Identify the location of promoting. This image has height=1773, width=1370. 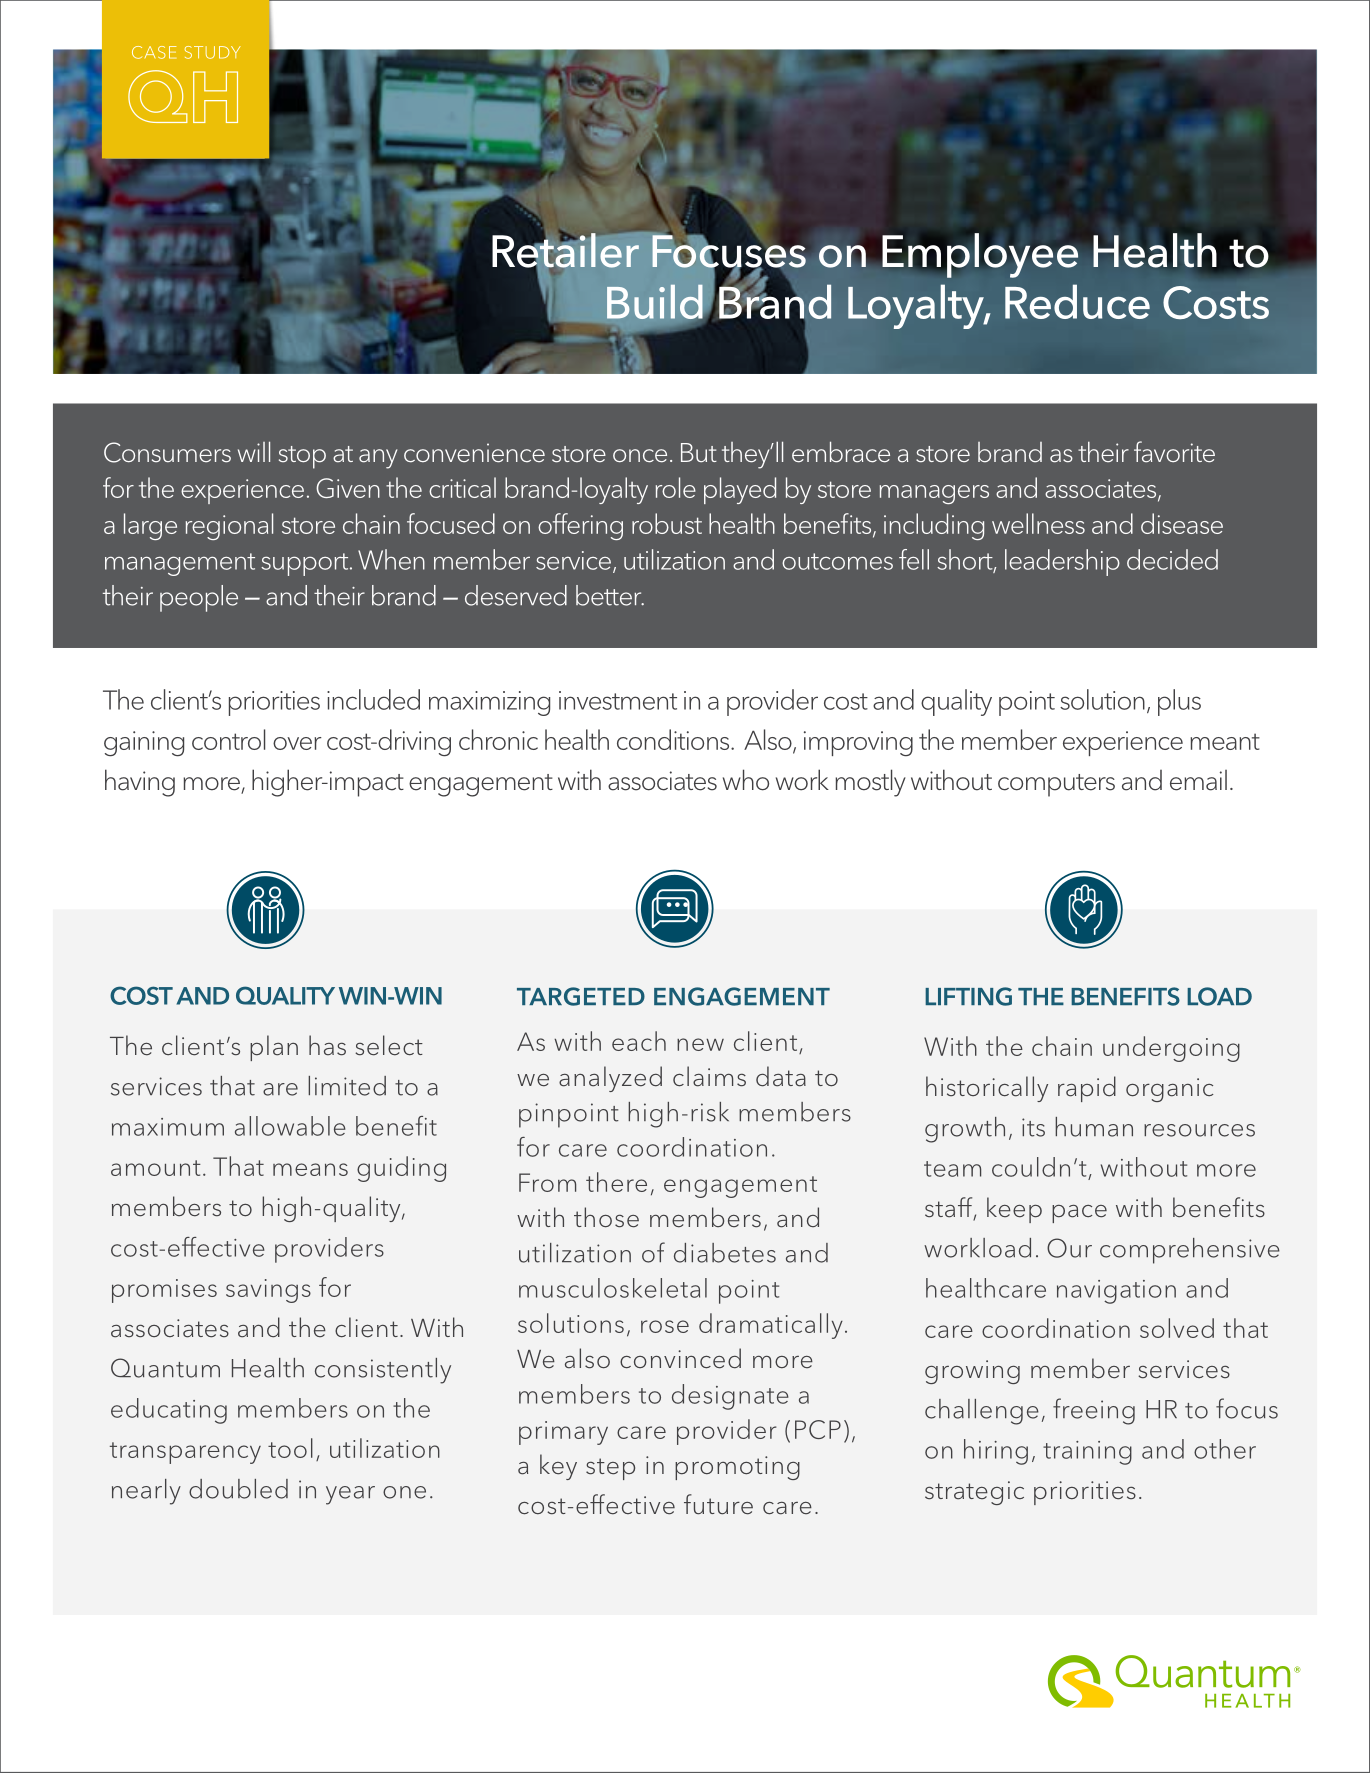
(737, 1468).
